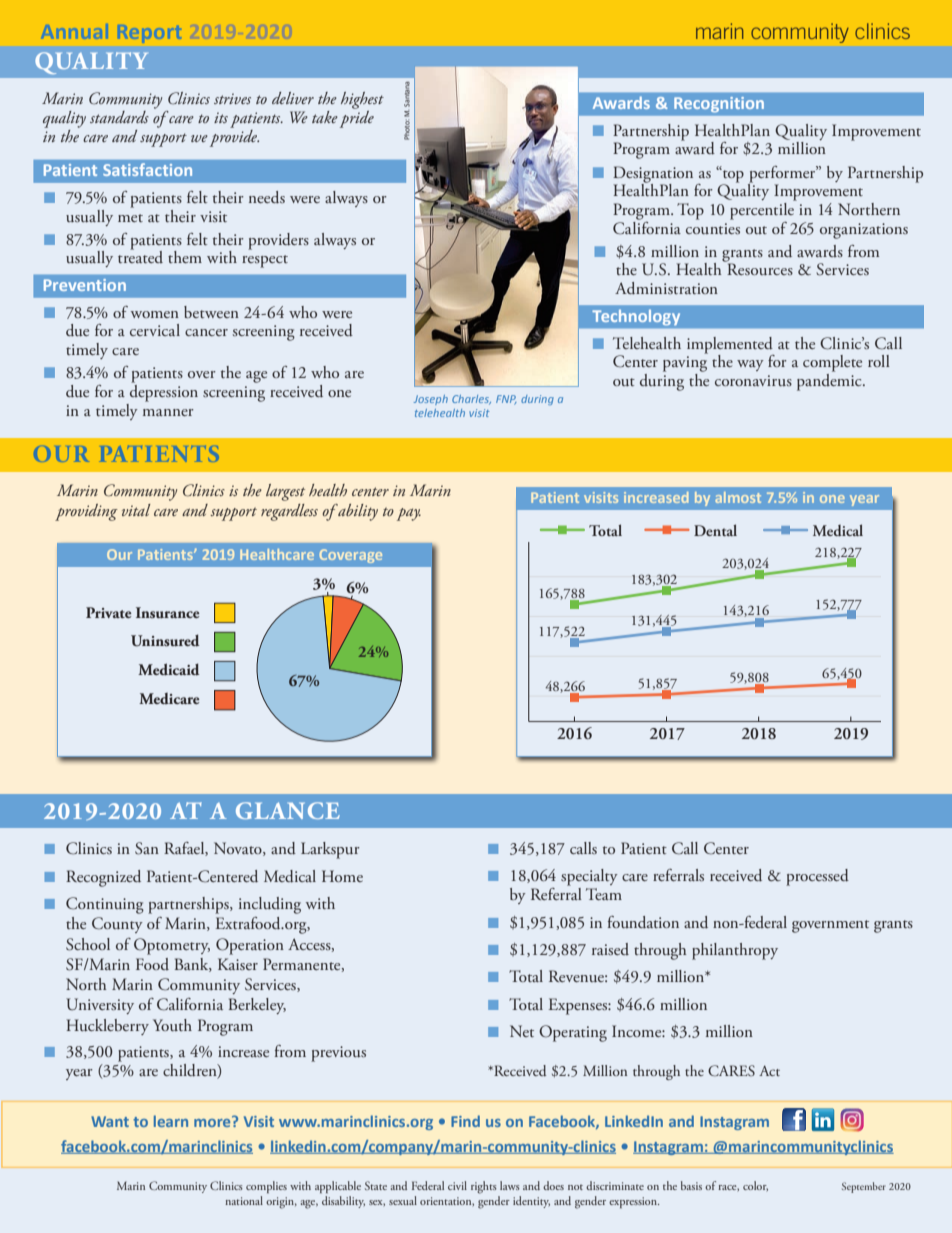  What do you see at coordinates (589, 877) in the image?
I see `specialty` at bounding box center [589, 877].
